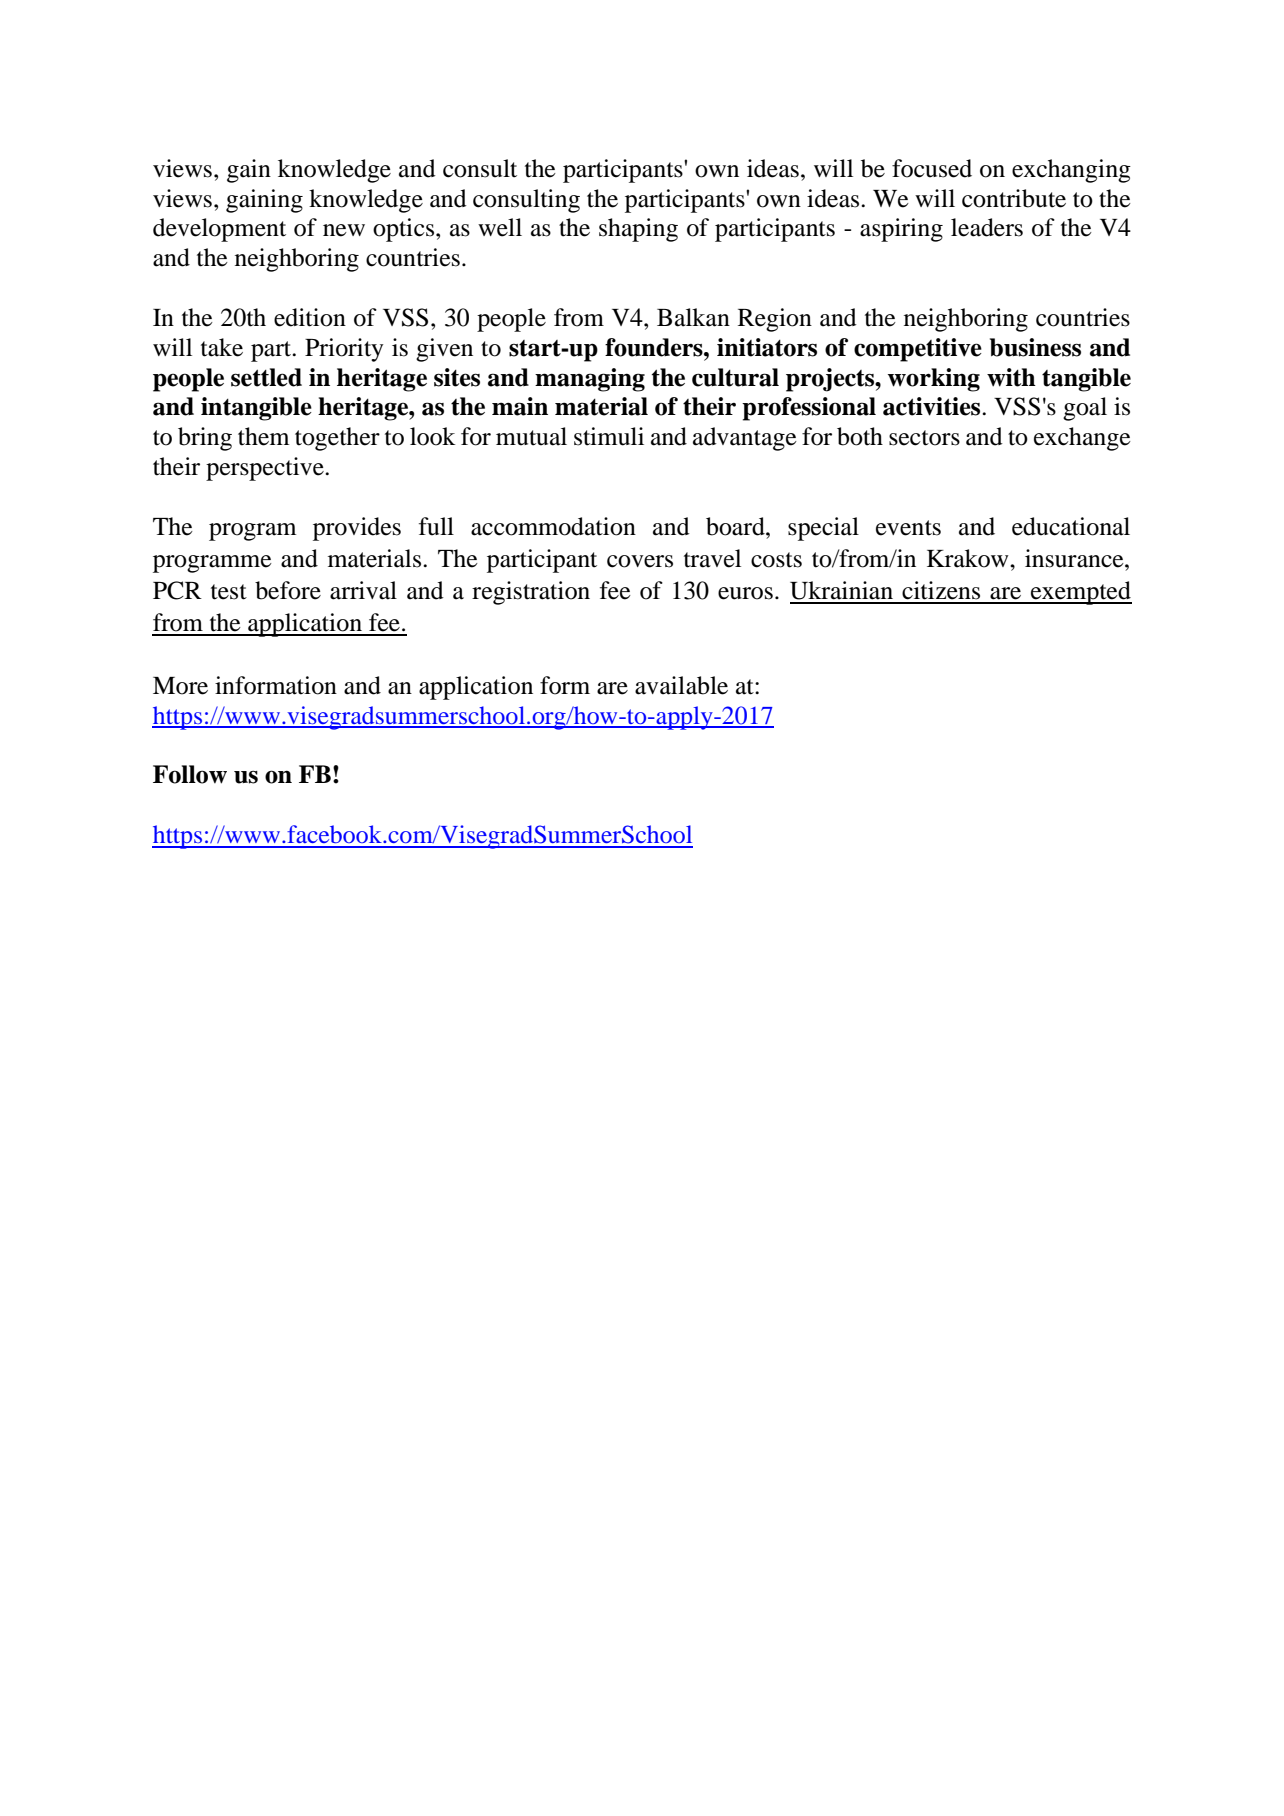  I want to click on shaping, so click(638, 230).
